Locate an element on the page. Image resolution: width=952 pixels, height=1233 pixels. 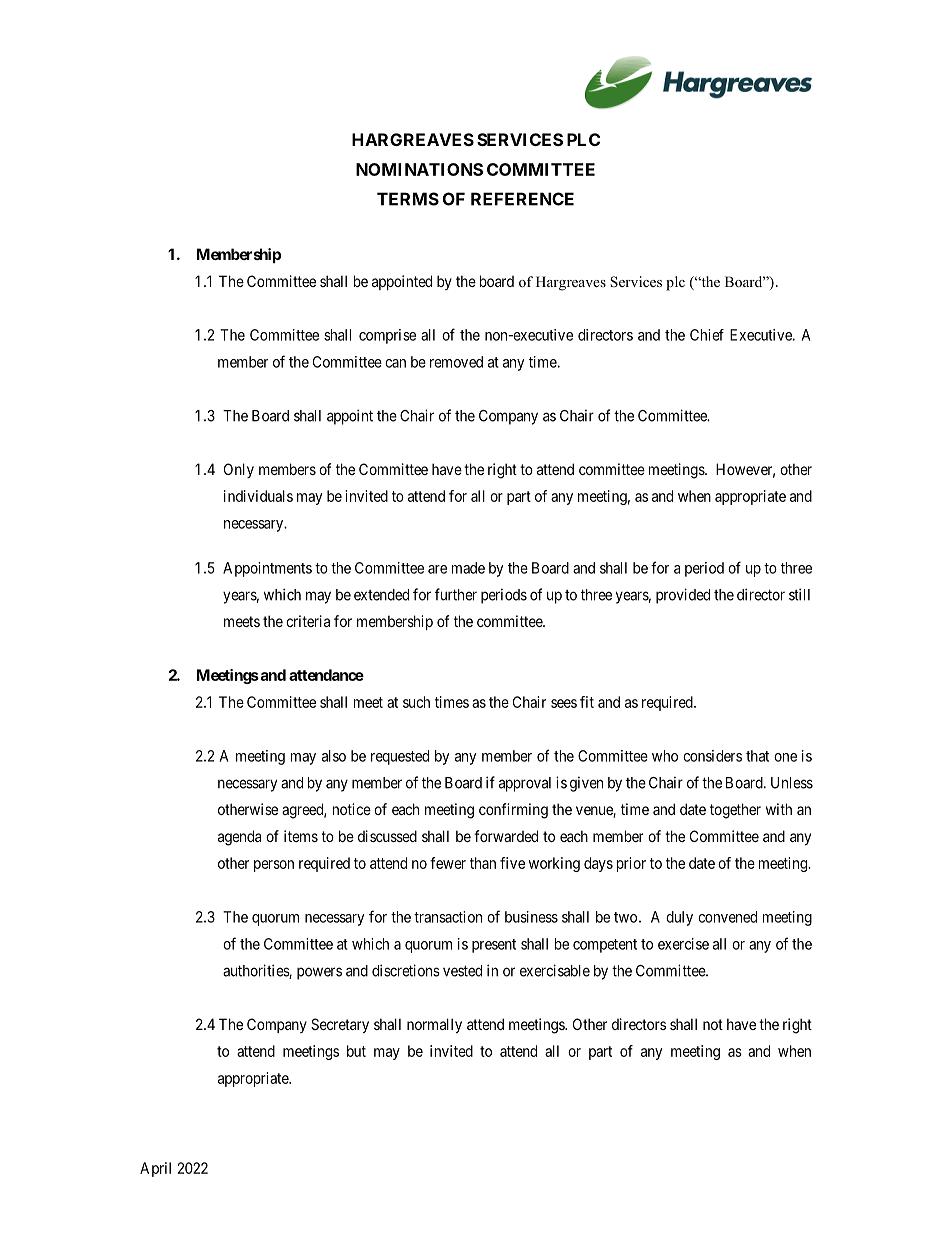
criteria is located at coordinates (308, 621).
